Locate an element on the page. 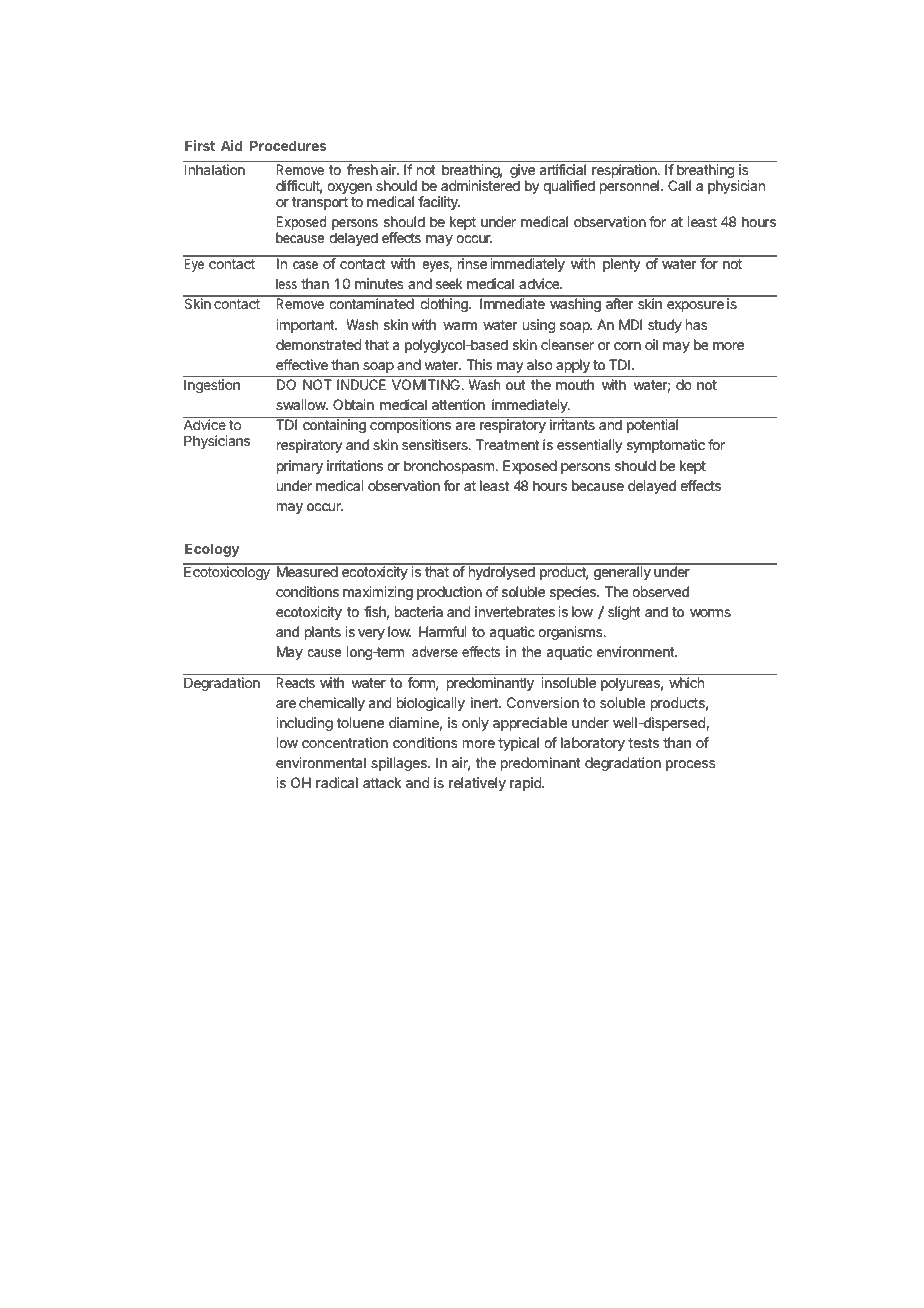 The image size is (924, 1308). personnel is located at coordinates (629, 187).
